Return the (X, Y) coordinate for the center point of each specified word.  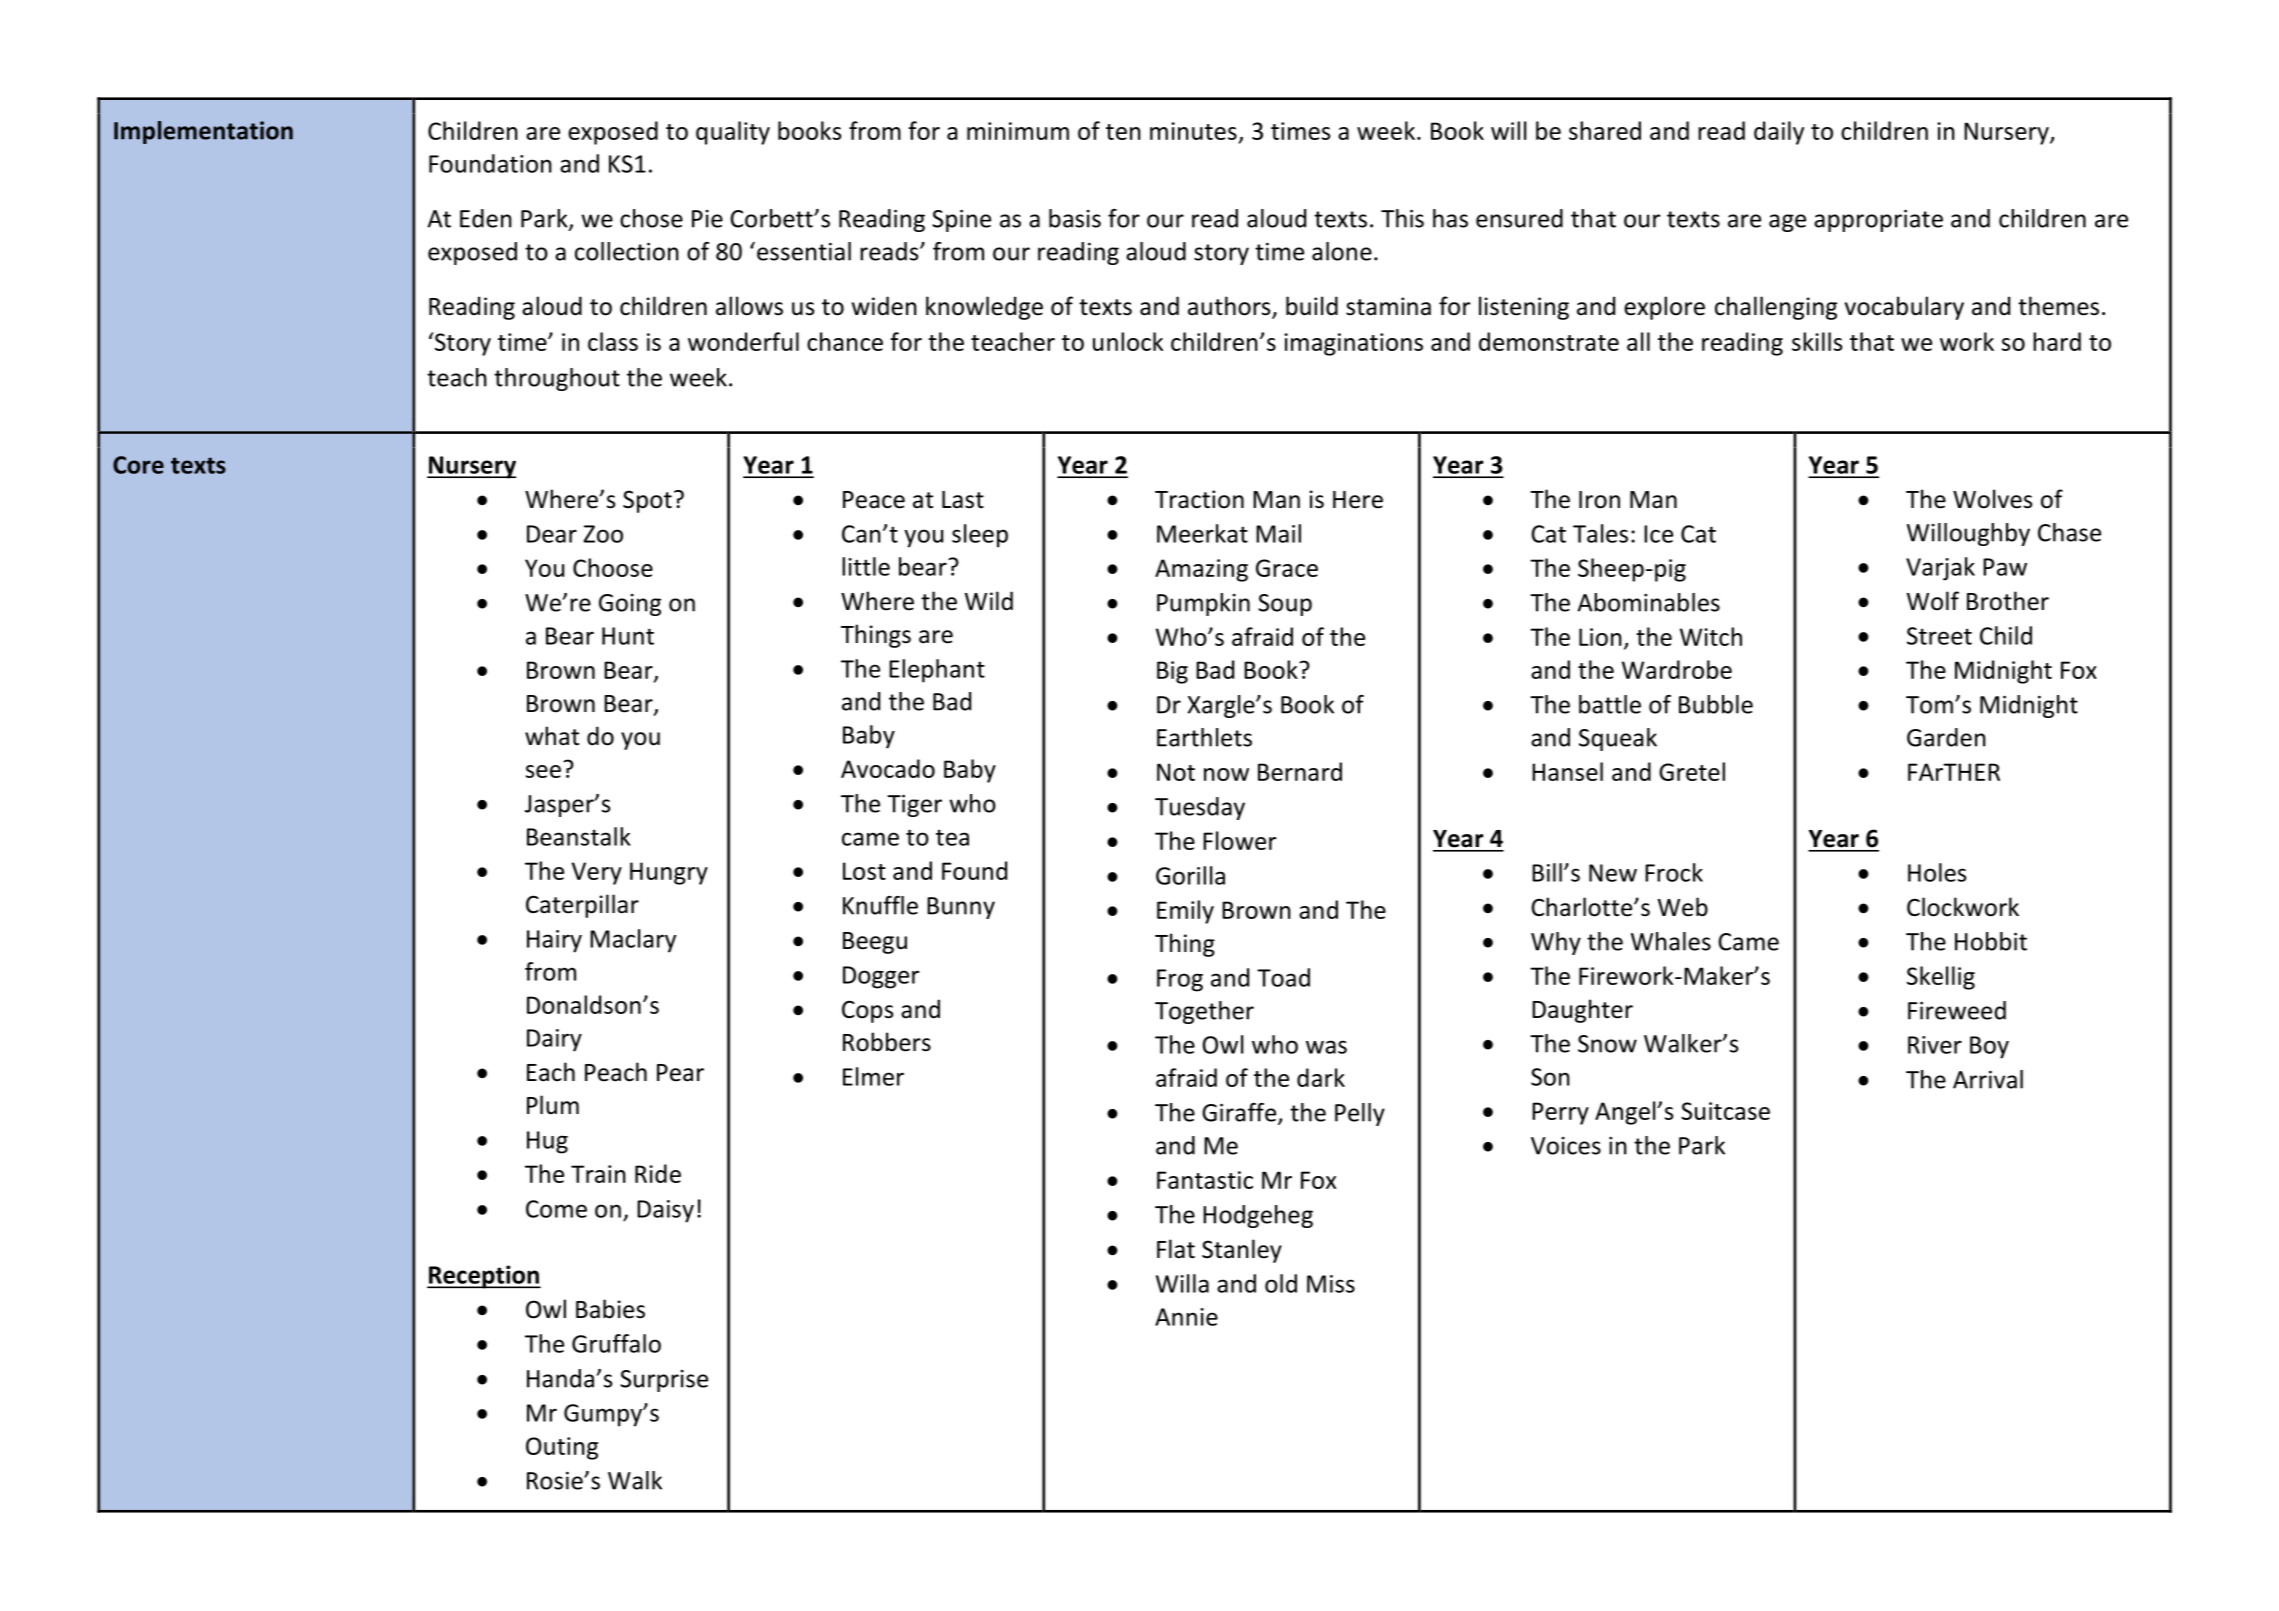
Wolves (1992, 499)
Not (1176, 772)
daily (1779, 133)
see (543, 771)
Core (138, 465)
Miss (1331, 1284)
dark (1321, 1077)
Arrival (1988, 1079)
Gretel (1692, 771)
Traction (1199, 499)
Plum (553, 1105)
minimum (1018, 131)
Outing (562, 1448)
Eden (486, 218)
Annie (1186, 1317)
